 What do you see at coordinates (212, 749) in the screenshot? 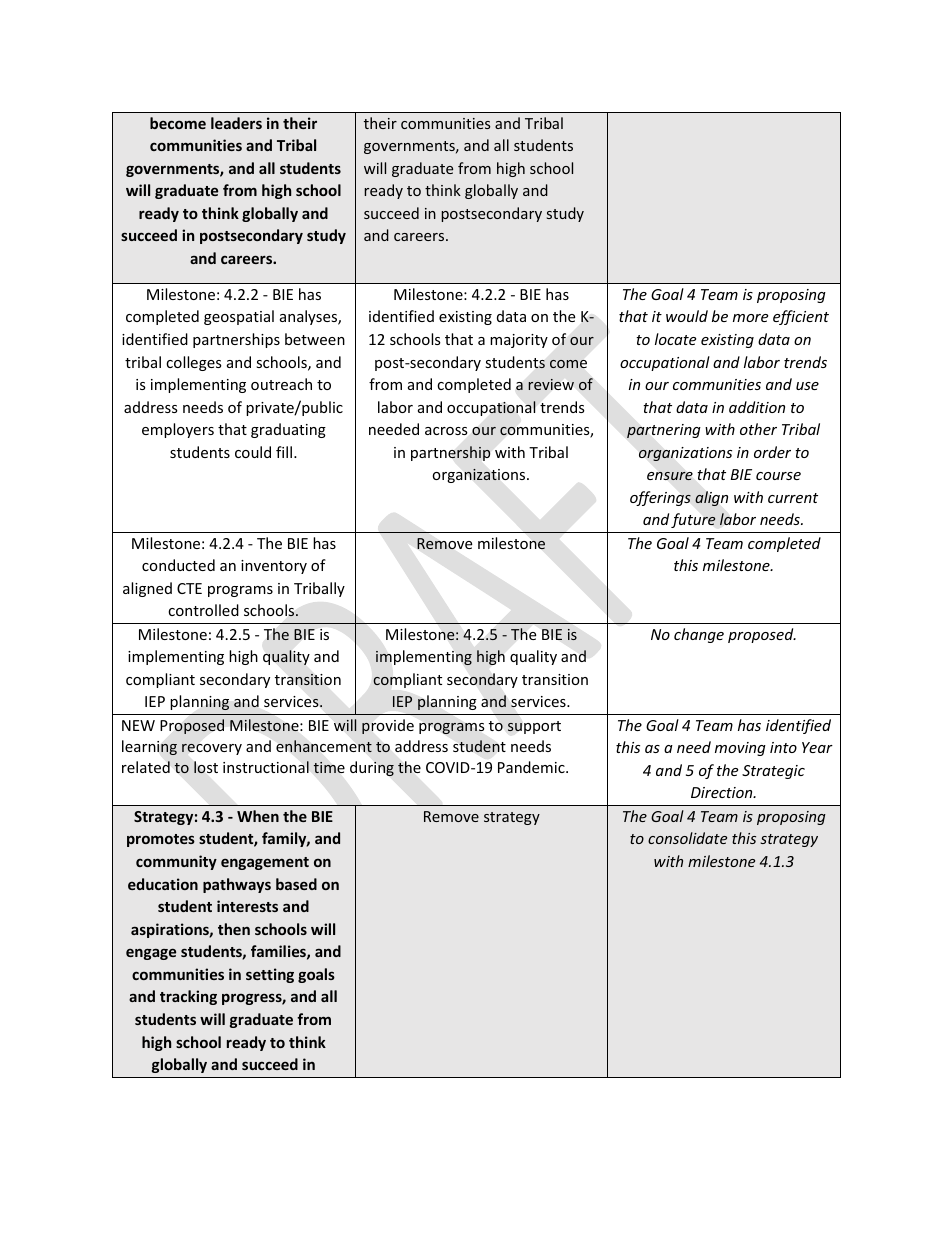
I see `recovery` at bounding box center [212, 749].
